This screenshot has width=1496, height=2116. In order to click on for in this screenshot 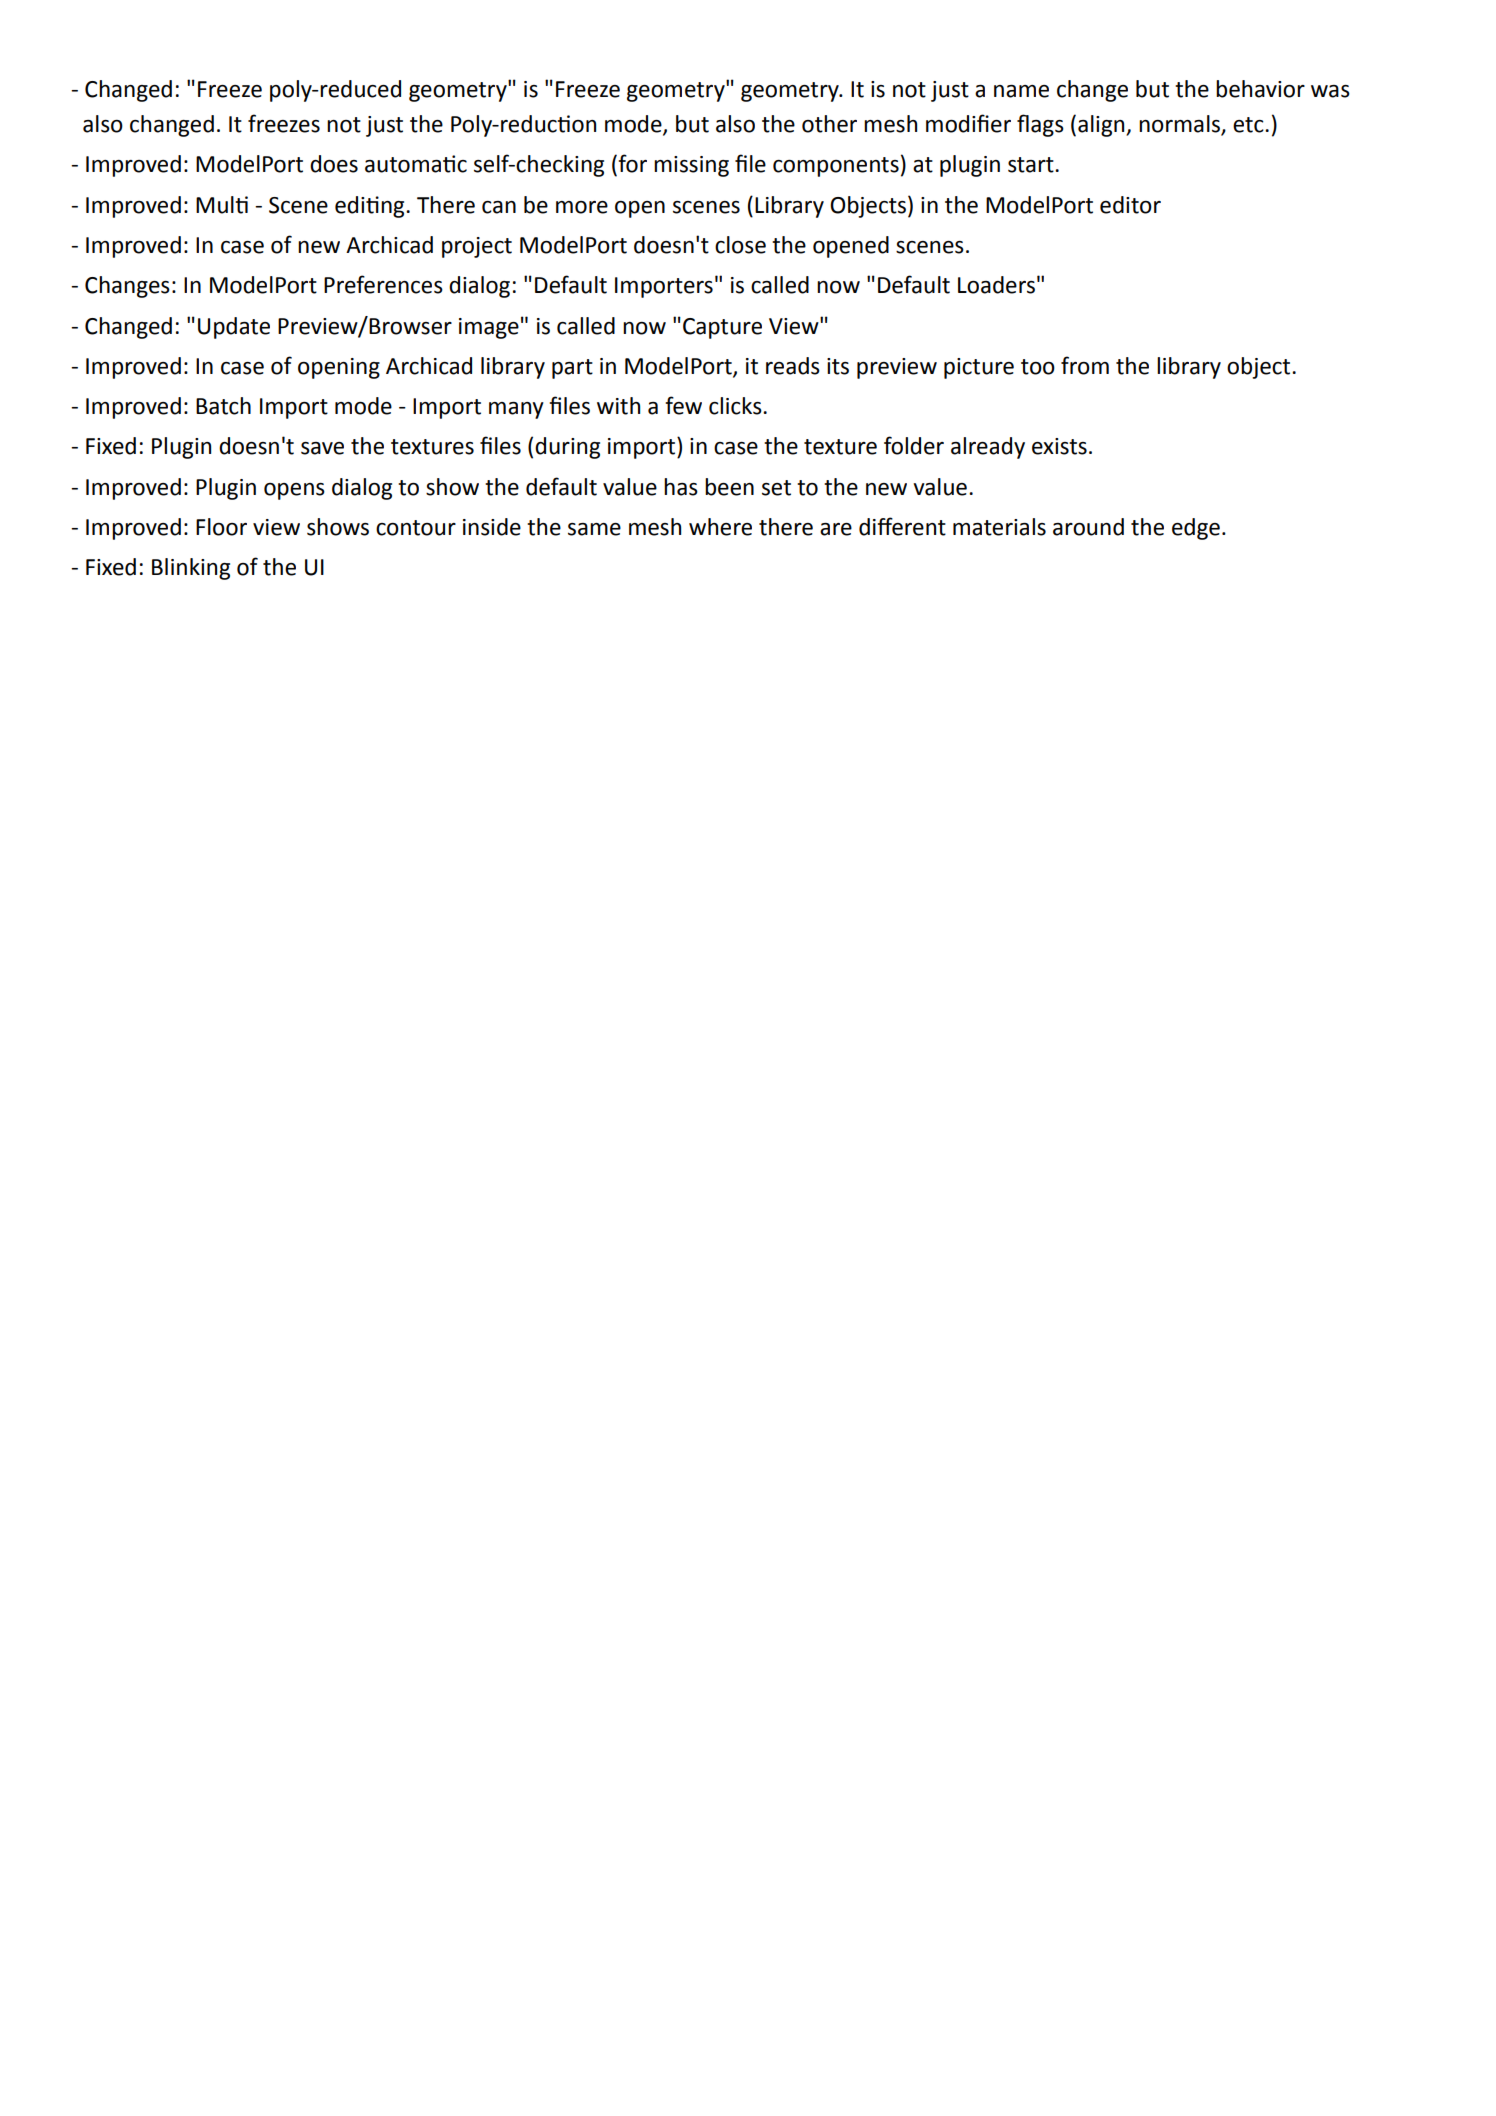, I will do `click(631, 164)`.
